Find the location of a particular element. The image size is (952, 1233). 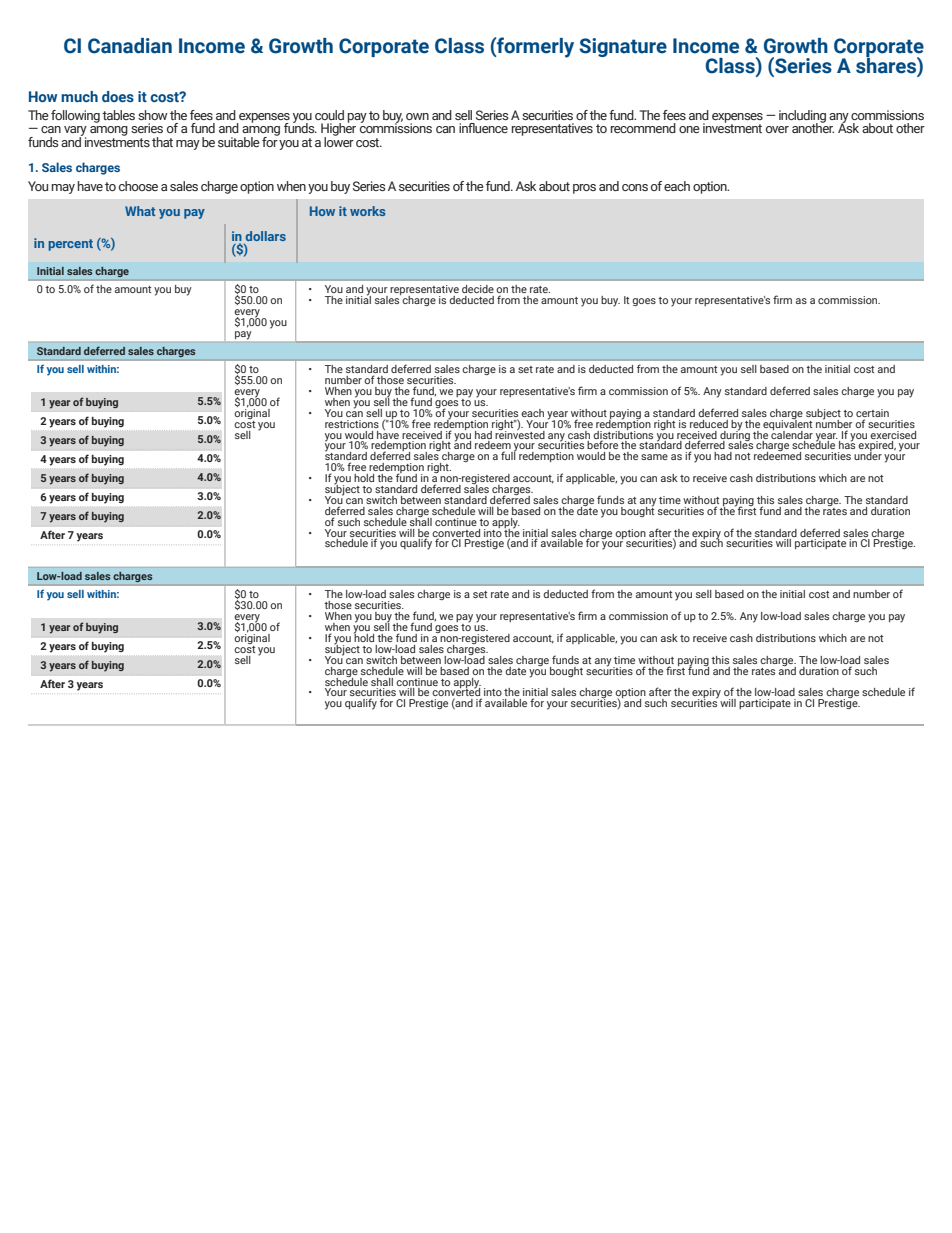

full is located at coordinates (508, 455).
